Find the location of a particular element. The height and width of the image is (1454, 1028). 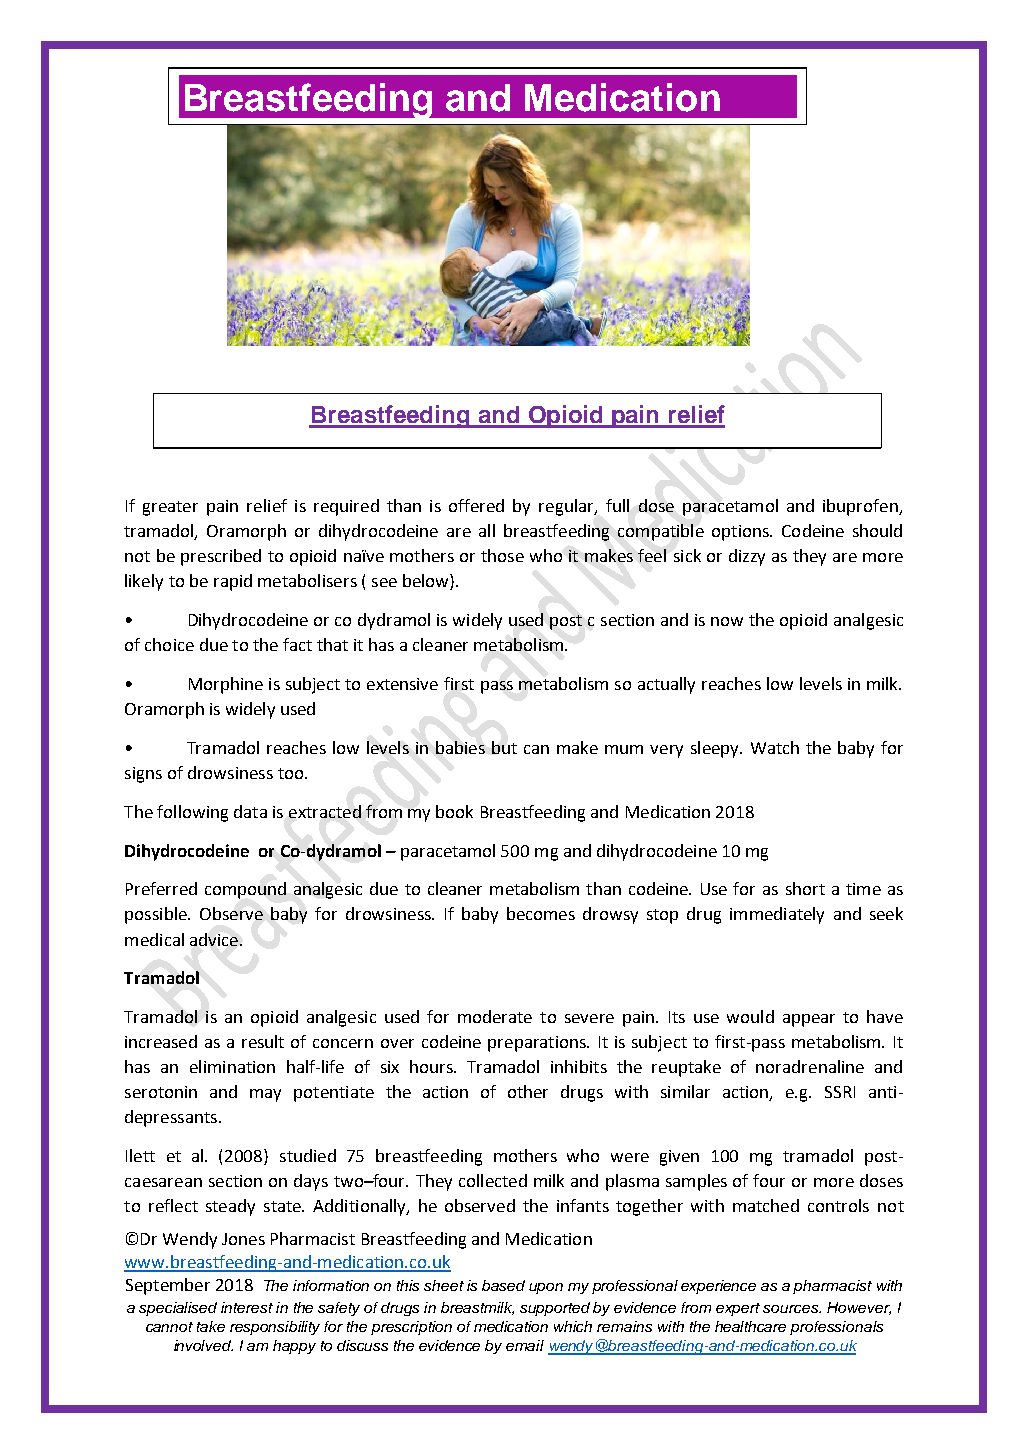

but is located at coordinates (504, 747).
